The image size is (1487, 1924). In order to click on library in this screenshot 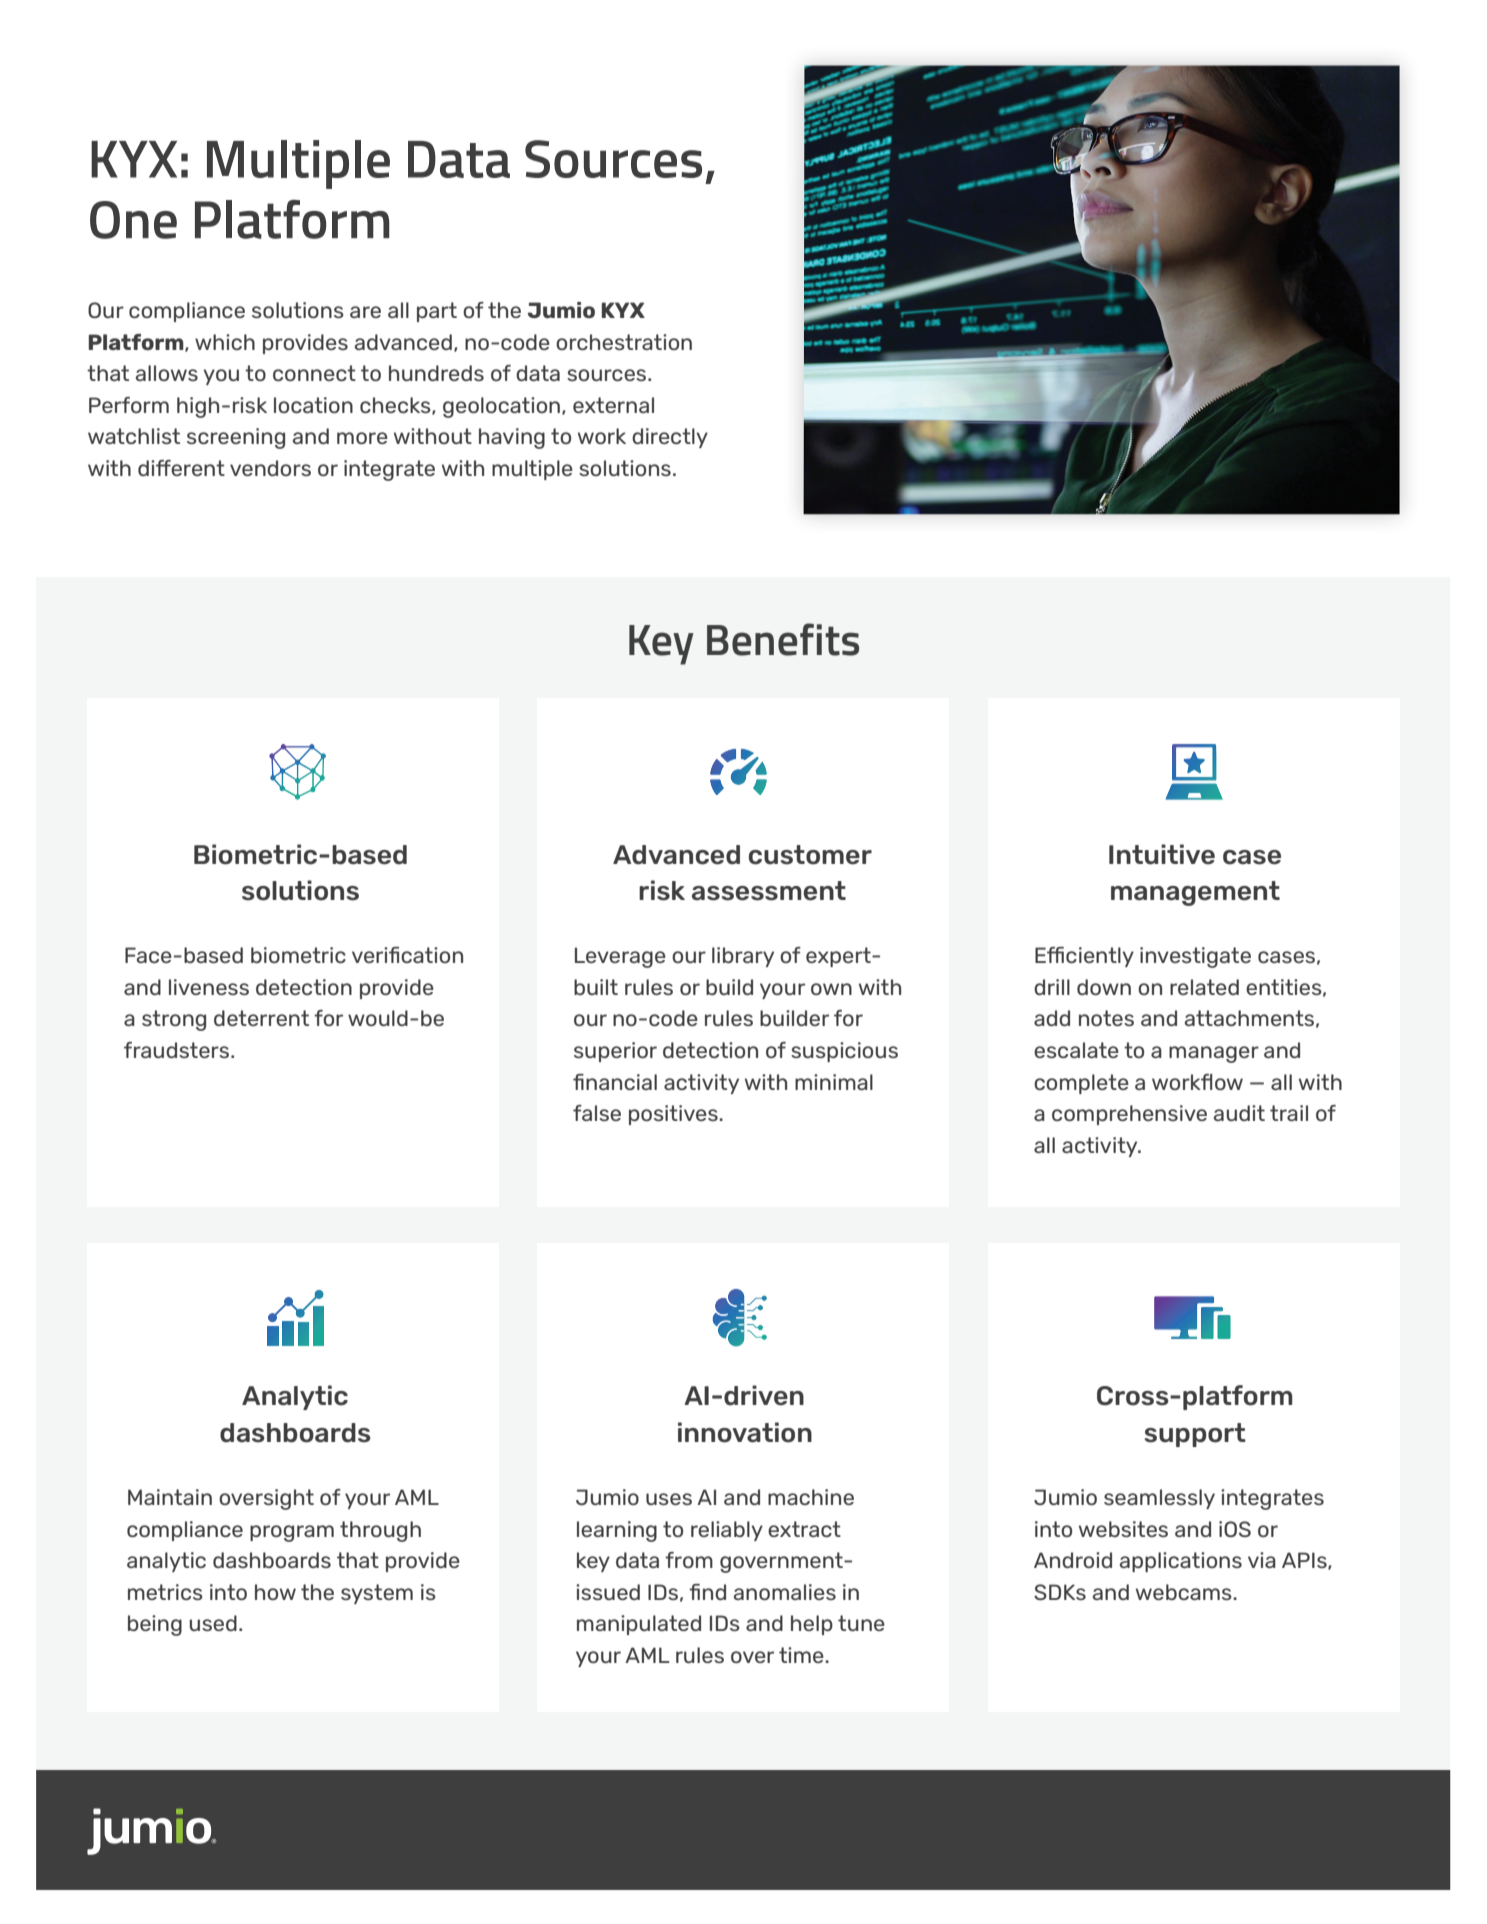, I will do `click(743, 957)`.
